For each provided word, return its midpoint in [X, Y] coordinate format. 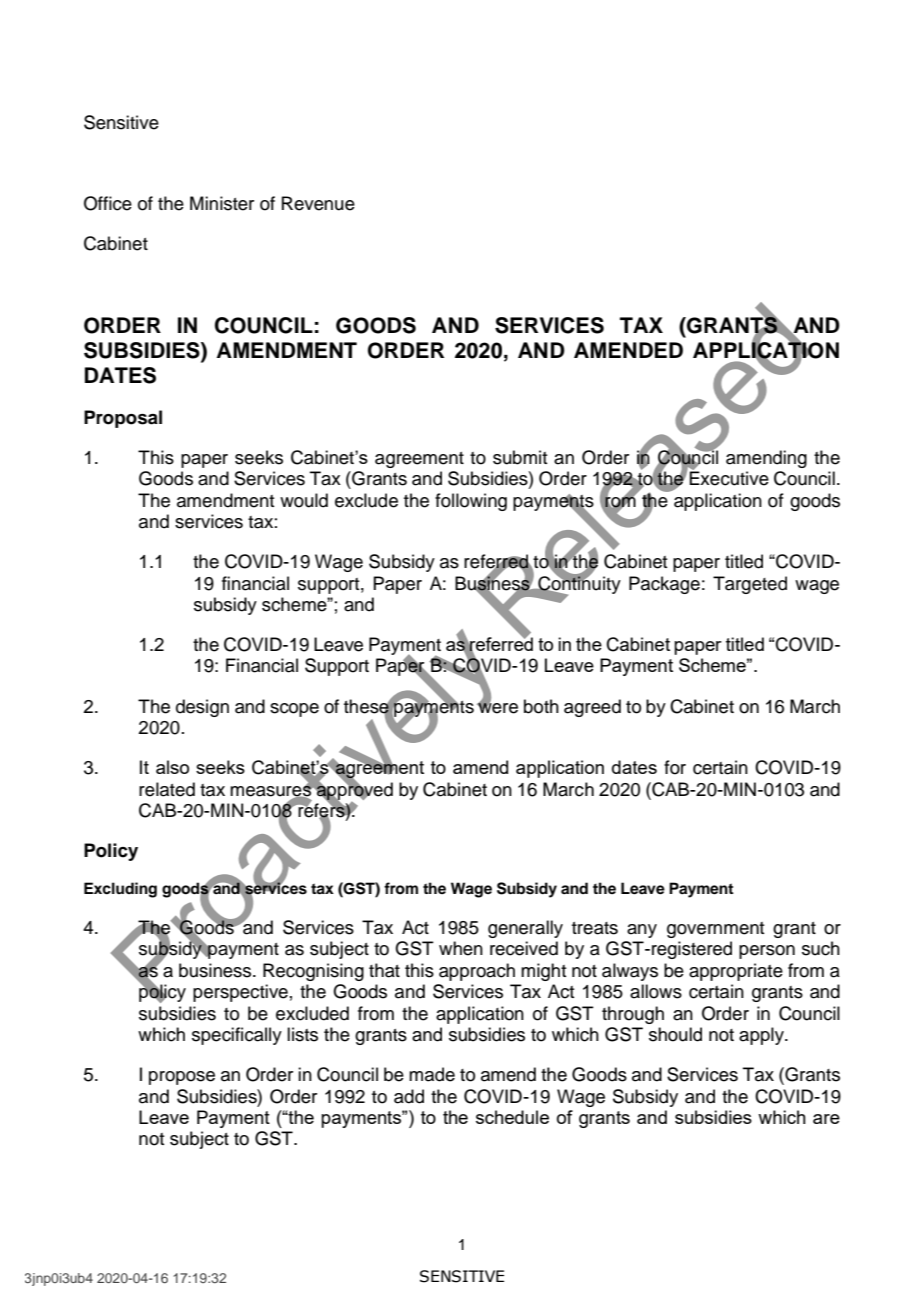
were [497, 707]
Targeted [750, 585]
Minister [222, 203]
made [432, 1074]
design [202, 708]
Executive [728, 477]
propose [182, 1078]
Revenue [318, 203]
